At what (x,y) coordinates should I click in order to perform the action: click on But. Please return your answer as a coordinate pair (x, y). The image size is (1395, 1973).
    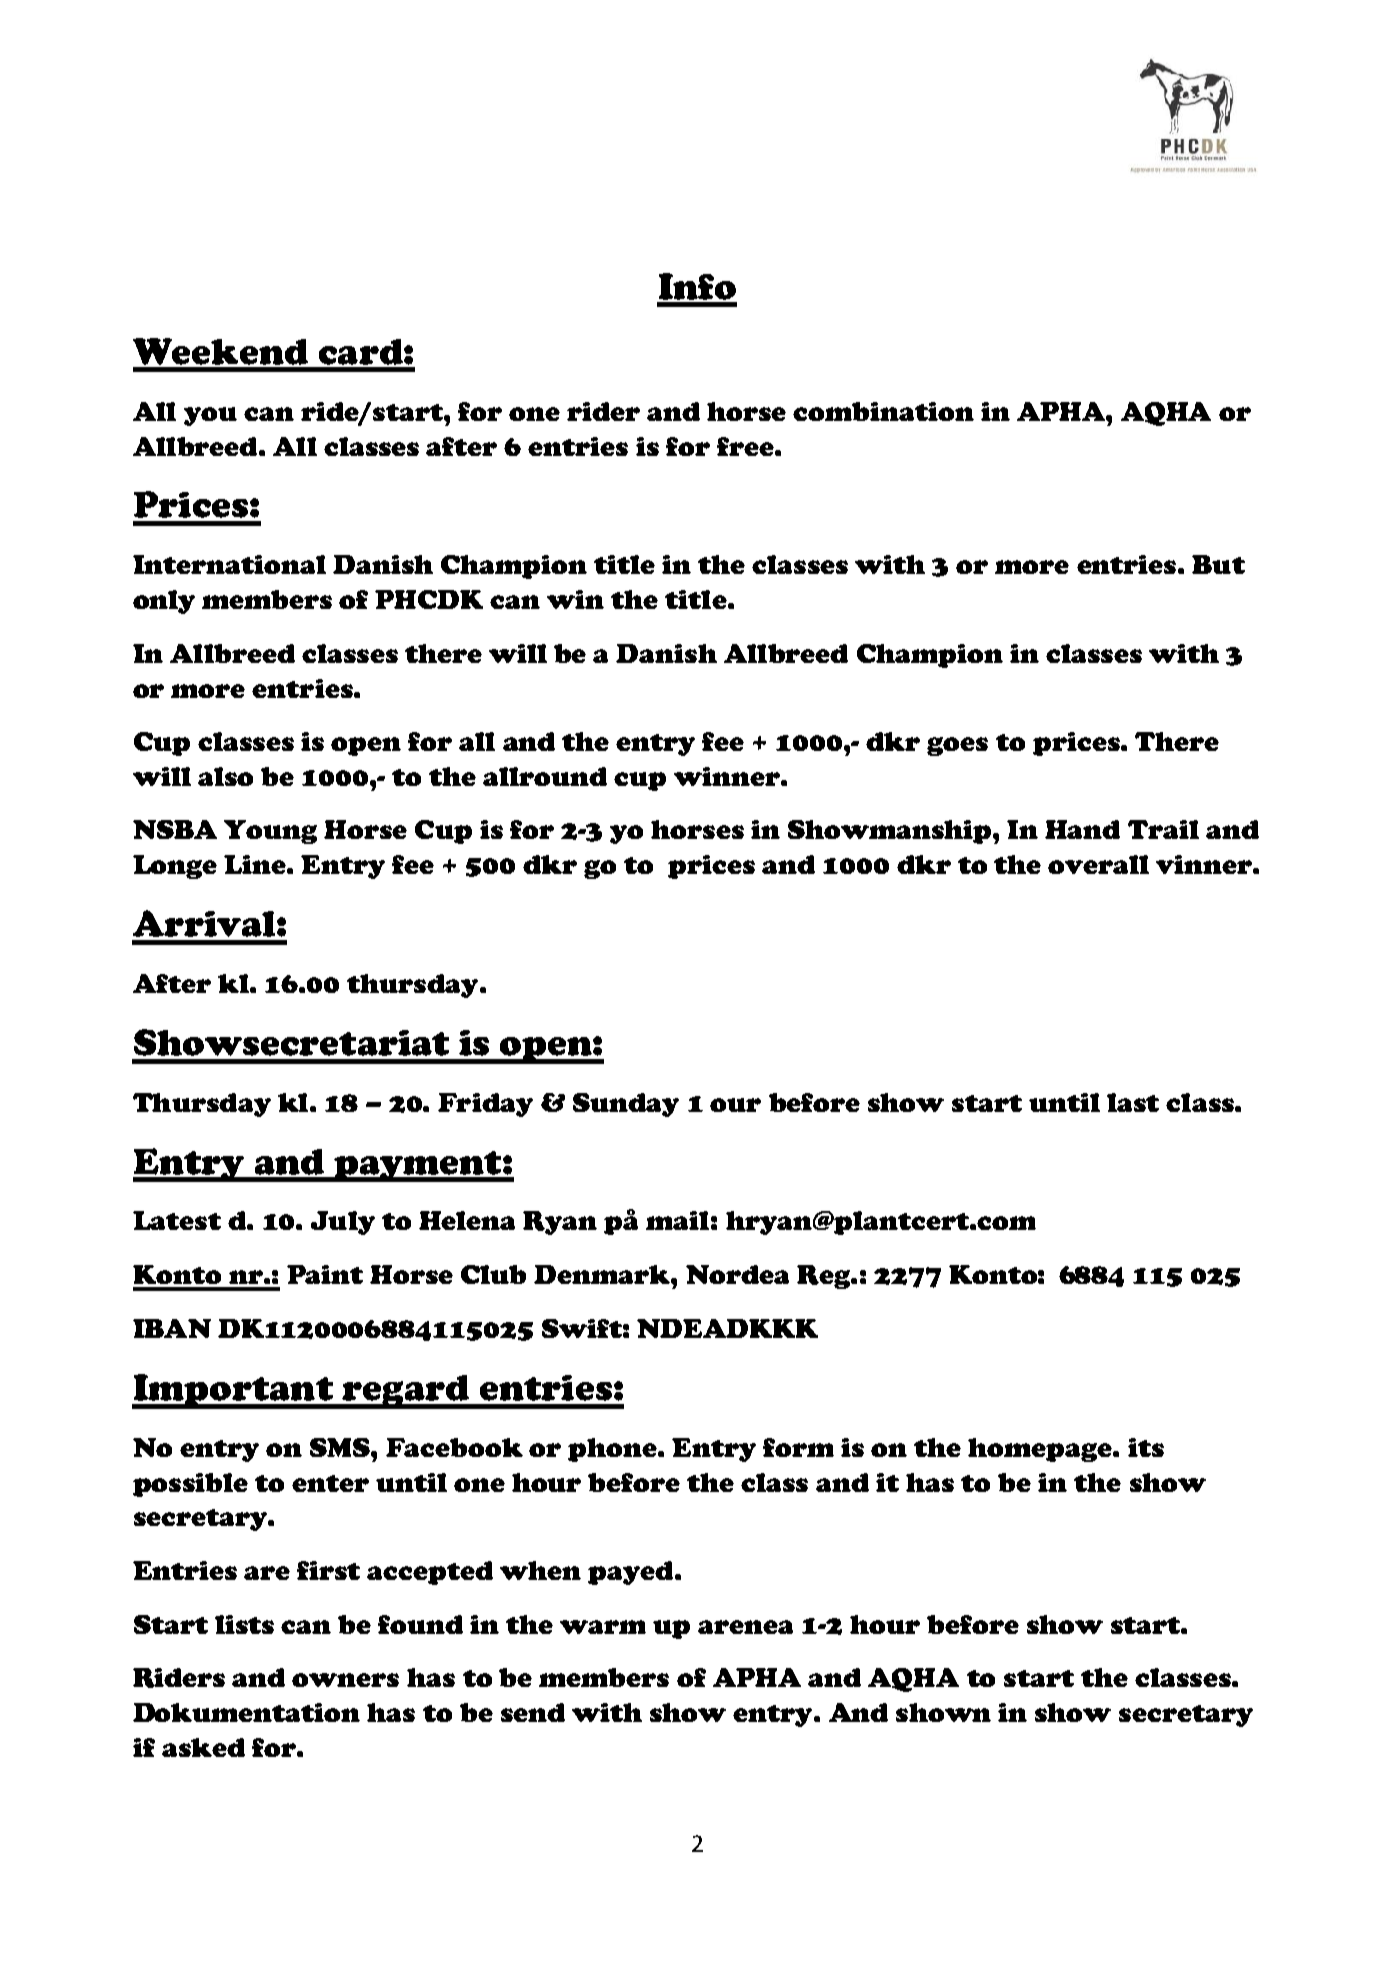
    Looking at the image, I should click on (1218, 564).
